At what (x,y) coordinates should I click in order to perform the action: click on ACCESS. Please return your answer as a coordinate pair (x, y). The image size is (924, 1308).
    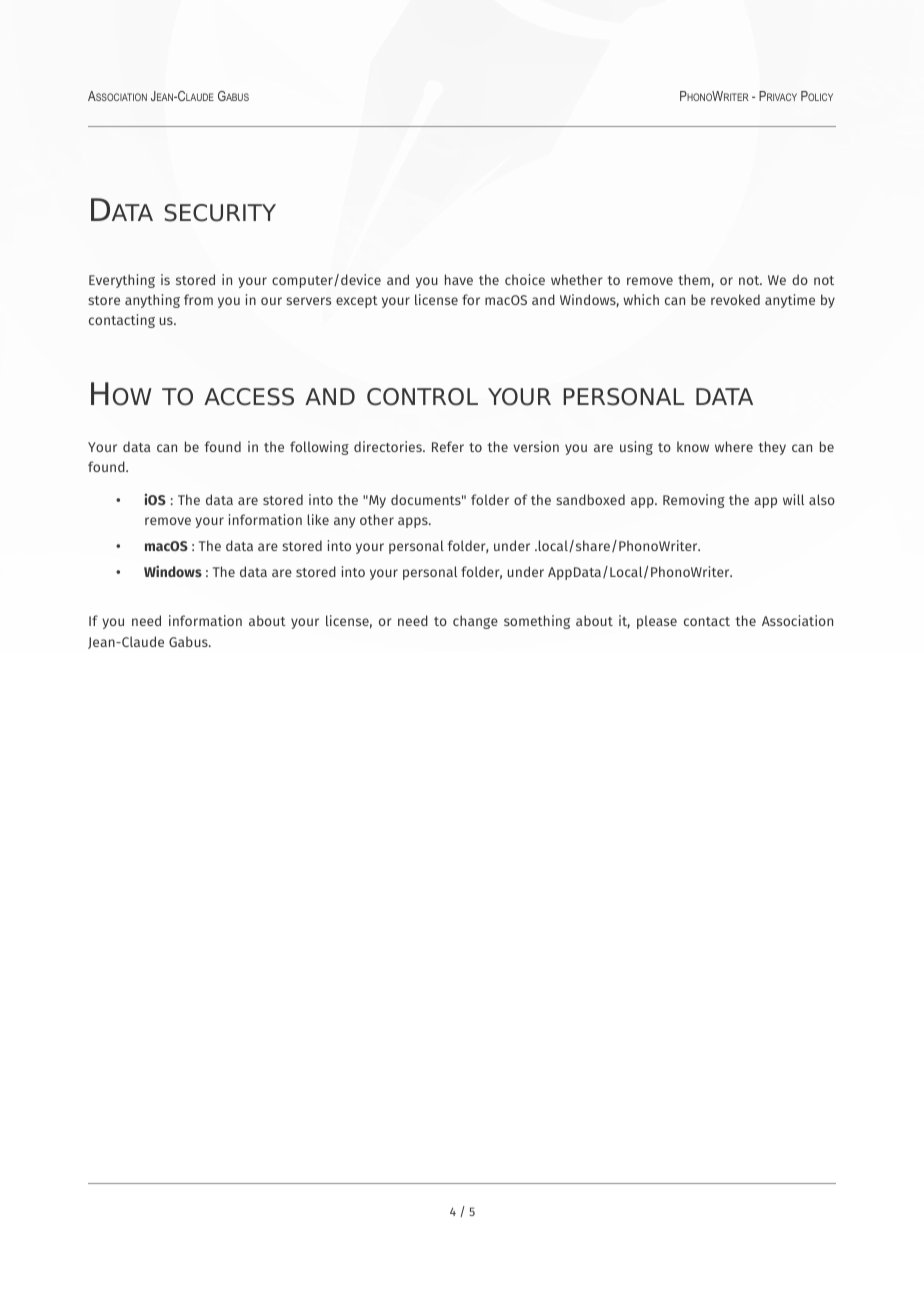
    Looking at the image, I should click on (249, 397).
